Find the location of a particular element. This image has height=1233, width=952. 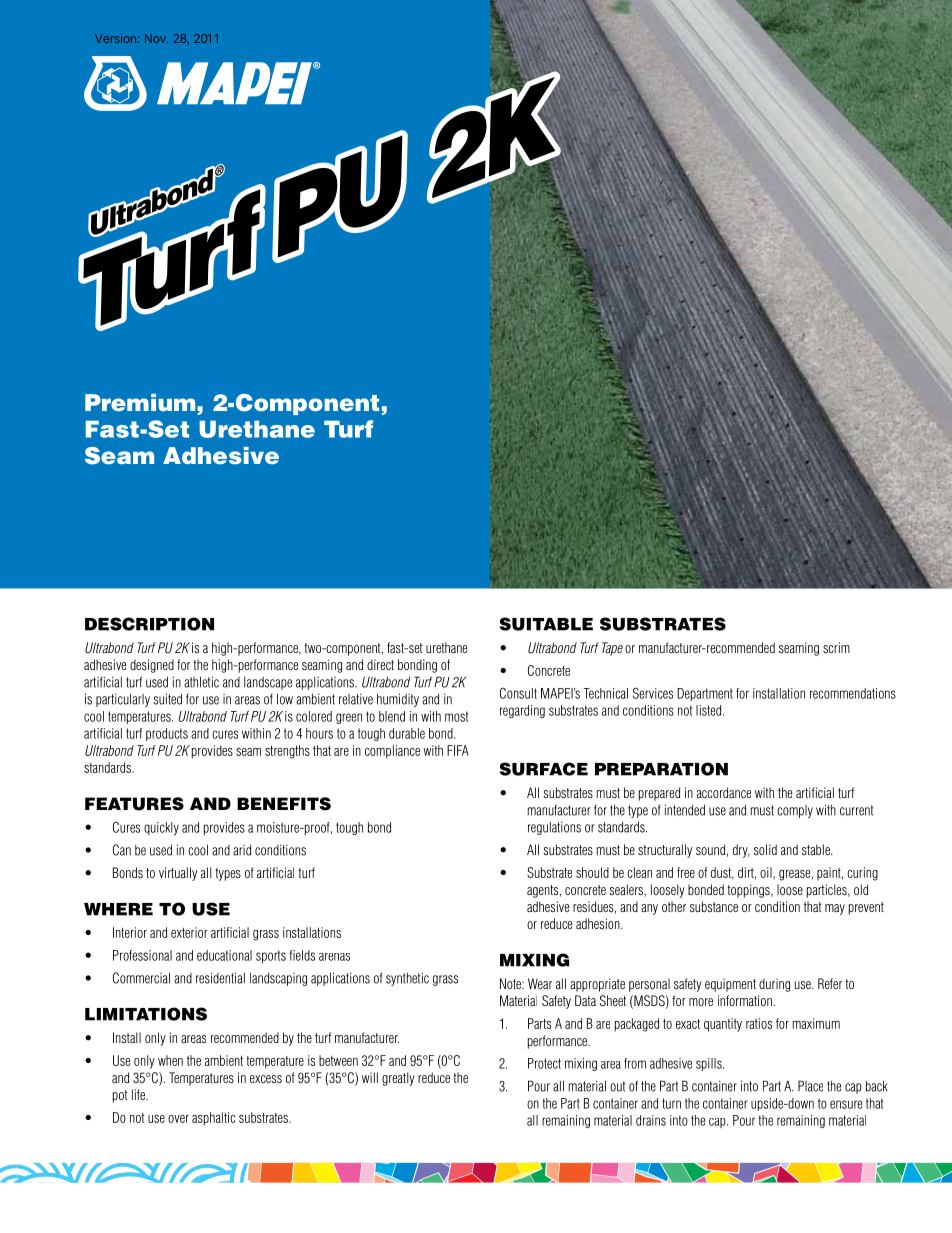

Description is located at coordinates (149, 624).
